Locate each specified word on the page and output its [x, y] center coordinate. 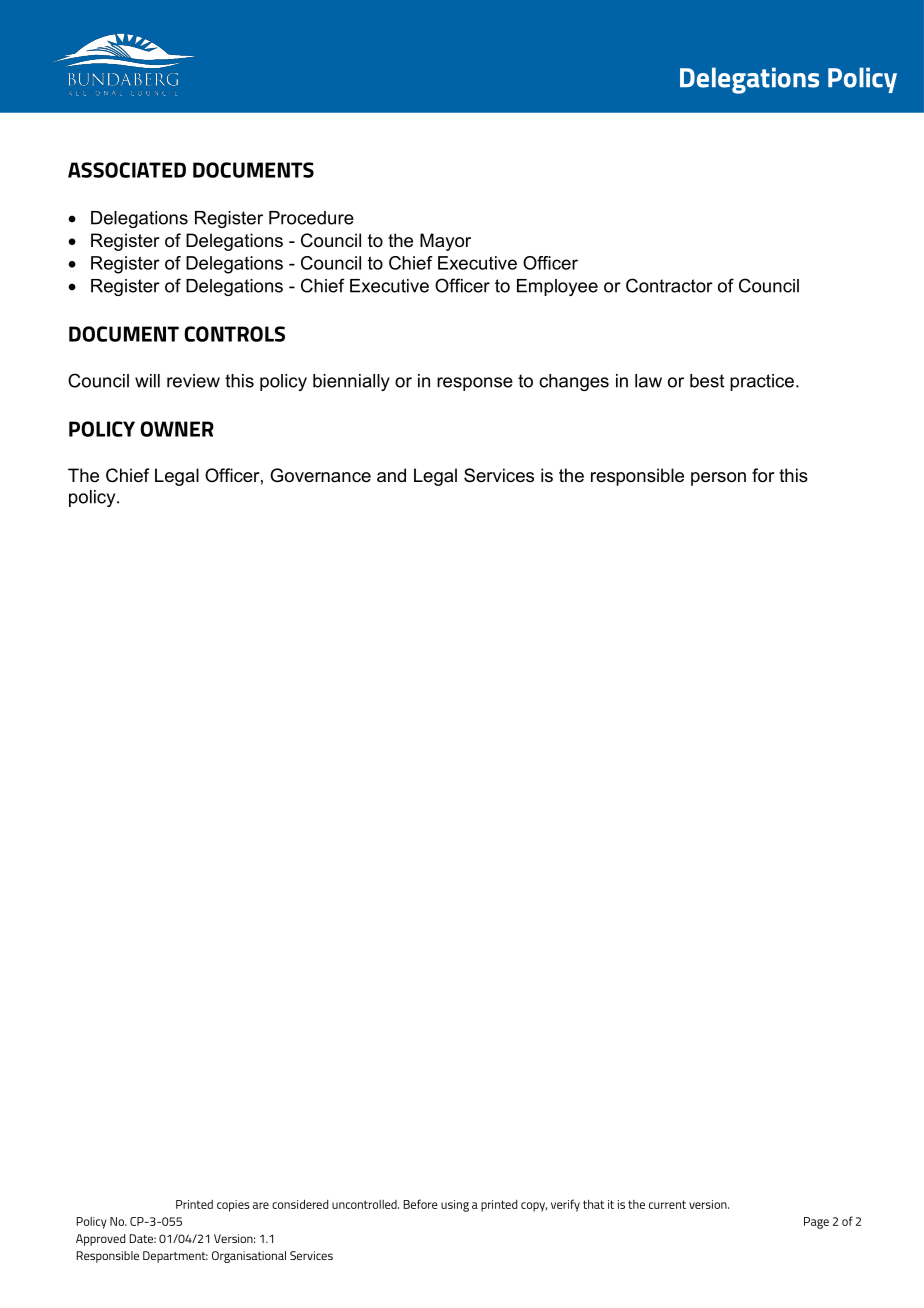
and [391, 475]
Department [175, 1257]
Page [816, 1223]
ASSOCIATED [127, 170]
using [455, 1206]
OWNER [177, 429]
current [667, 1204]
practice [762, 382]
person [718, 479]
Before [421, 1204]
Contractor [669, 285]
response [475, 384]
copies [233, 1206]
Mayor [445, 242]
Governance [320, 475]
